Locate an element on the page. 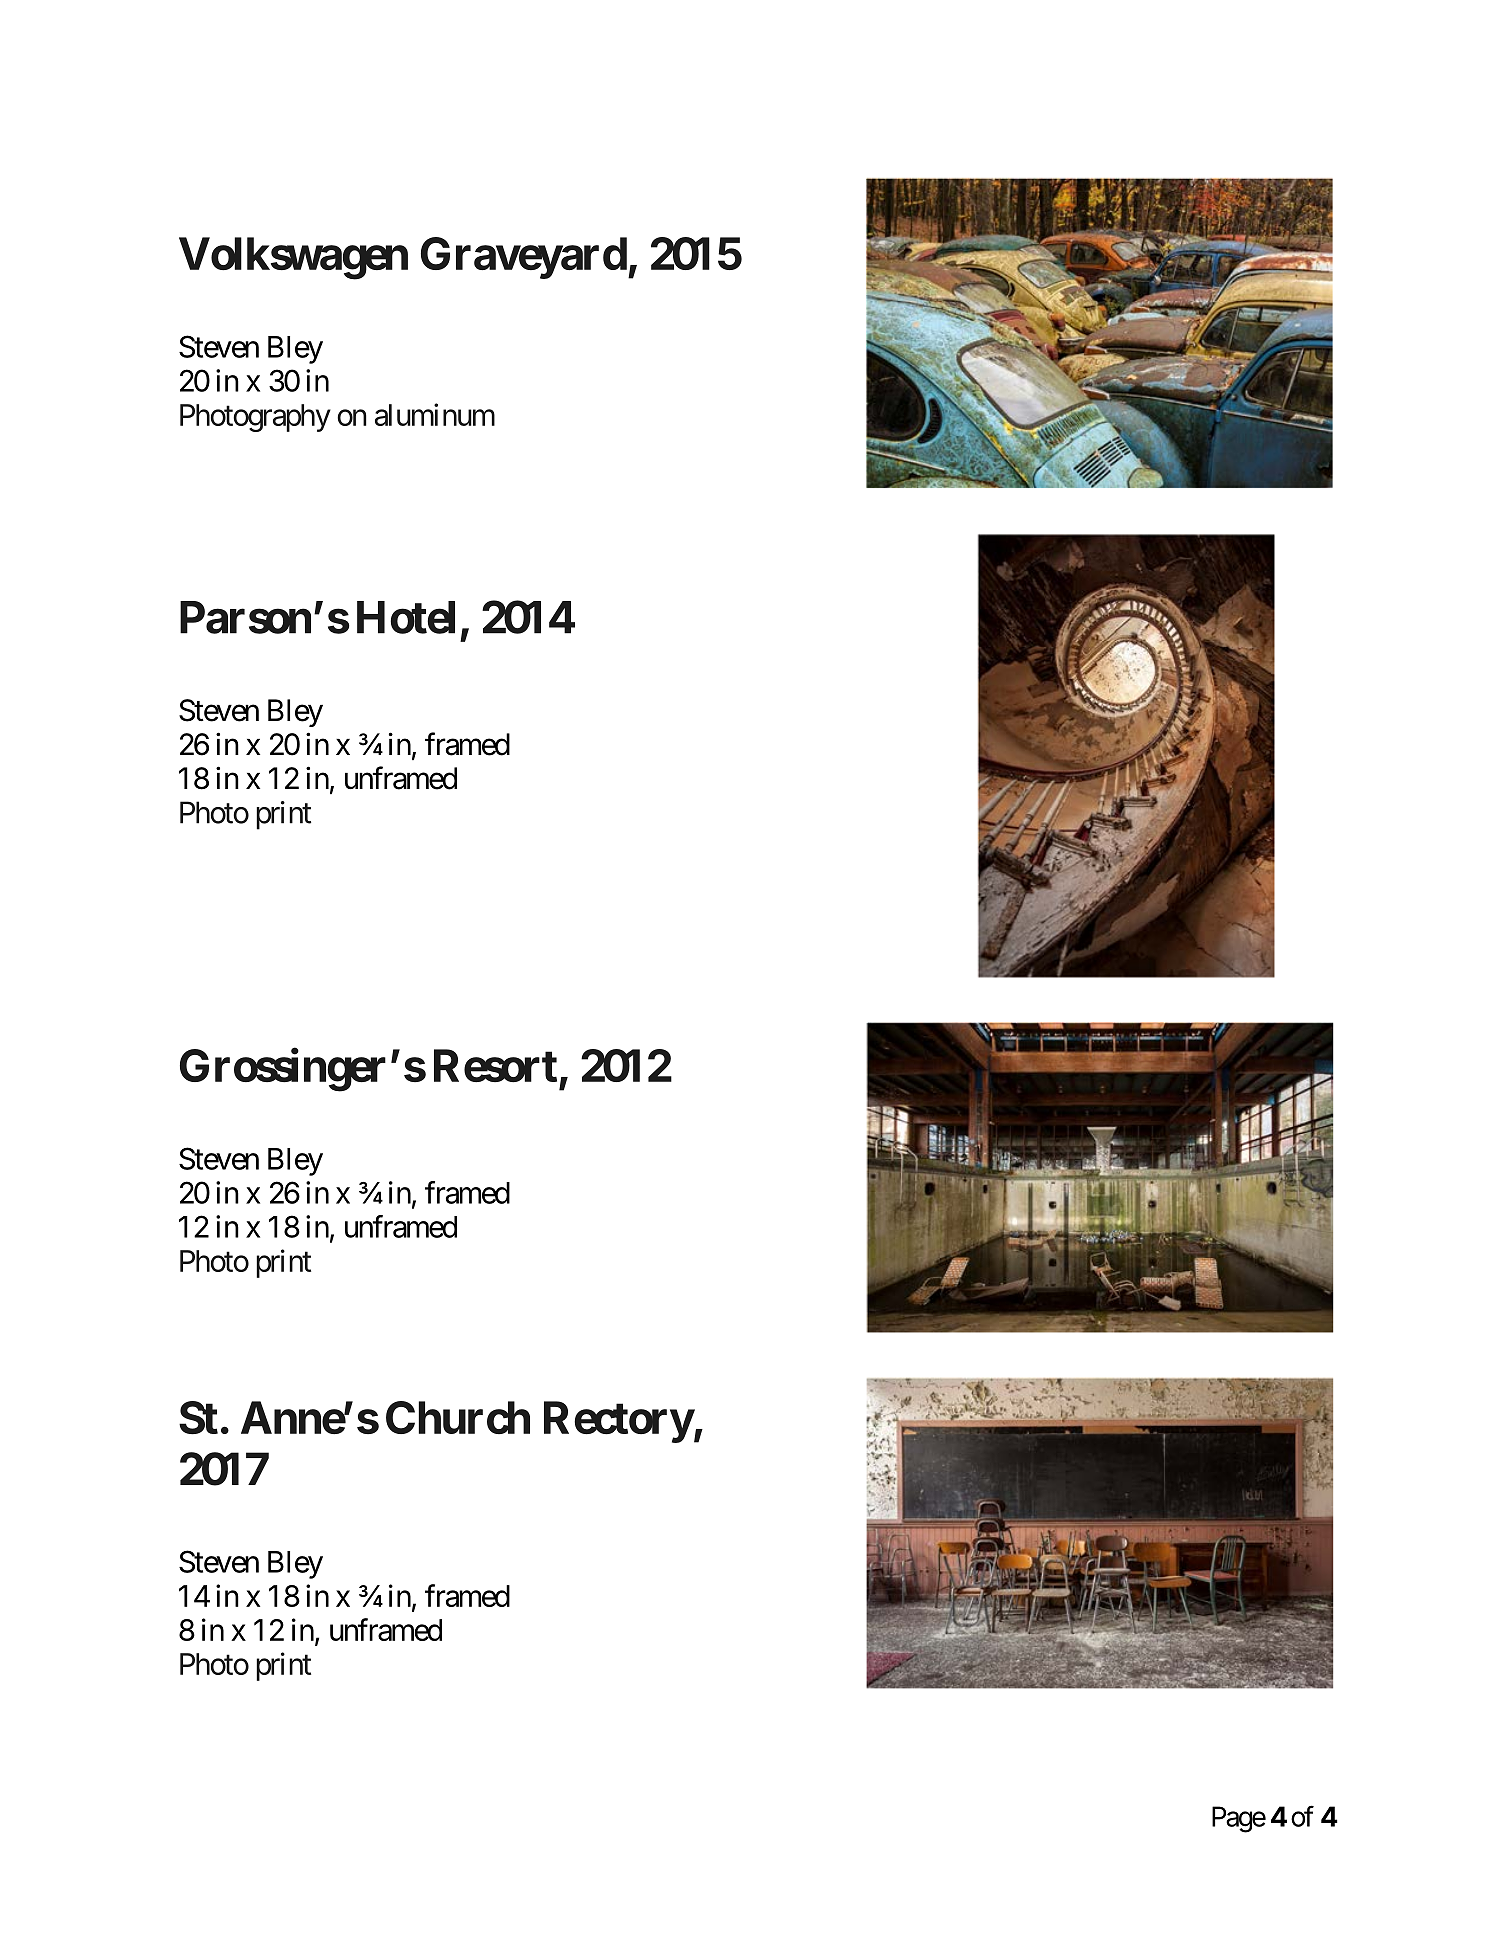  Hotel is located at coordinates (406, 617).
